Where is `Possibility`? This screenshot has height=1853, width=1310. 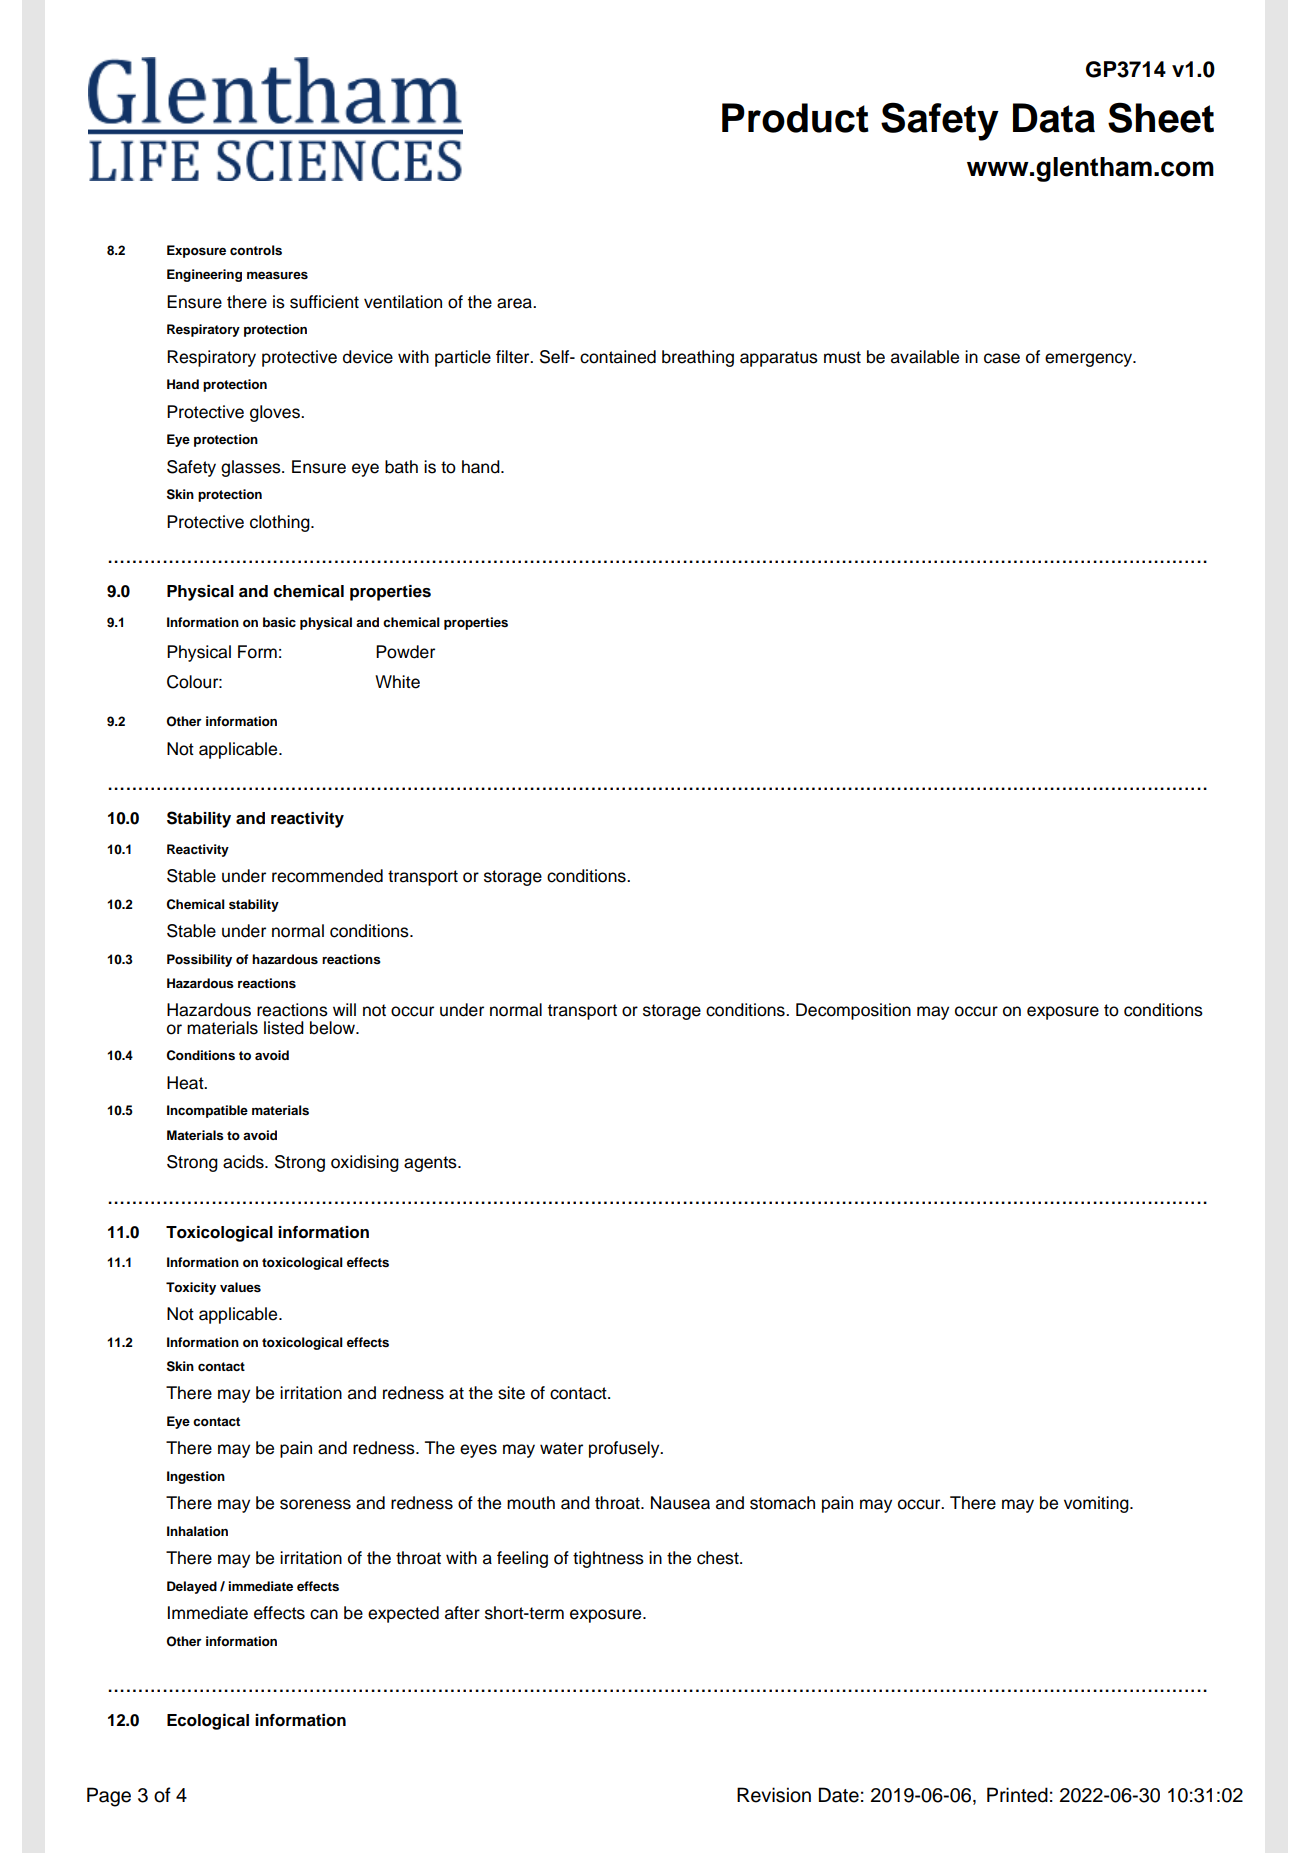
Possibility is located at coordinates (199, 960).
